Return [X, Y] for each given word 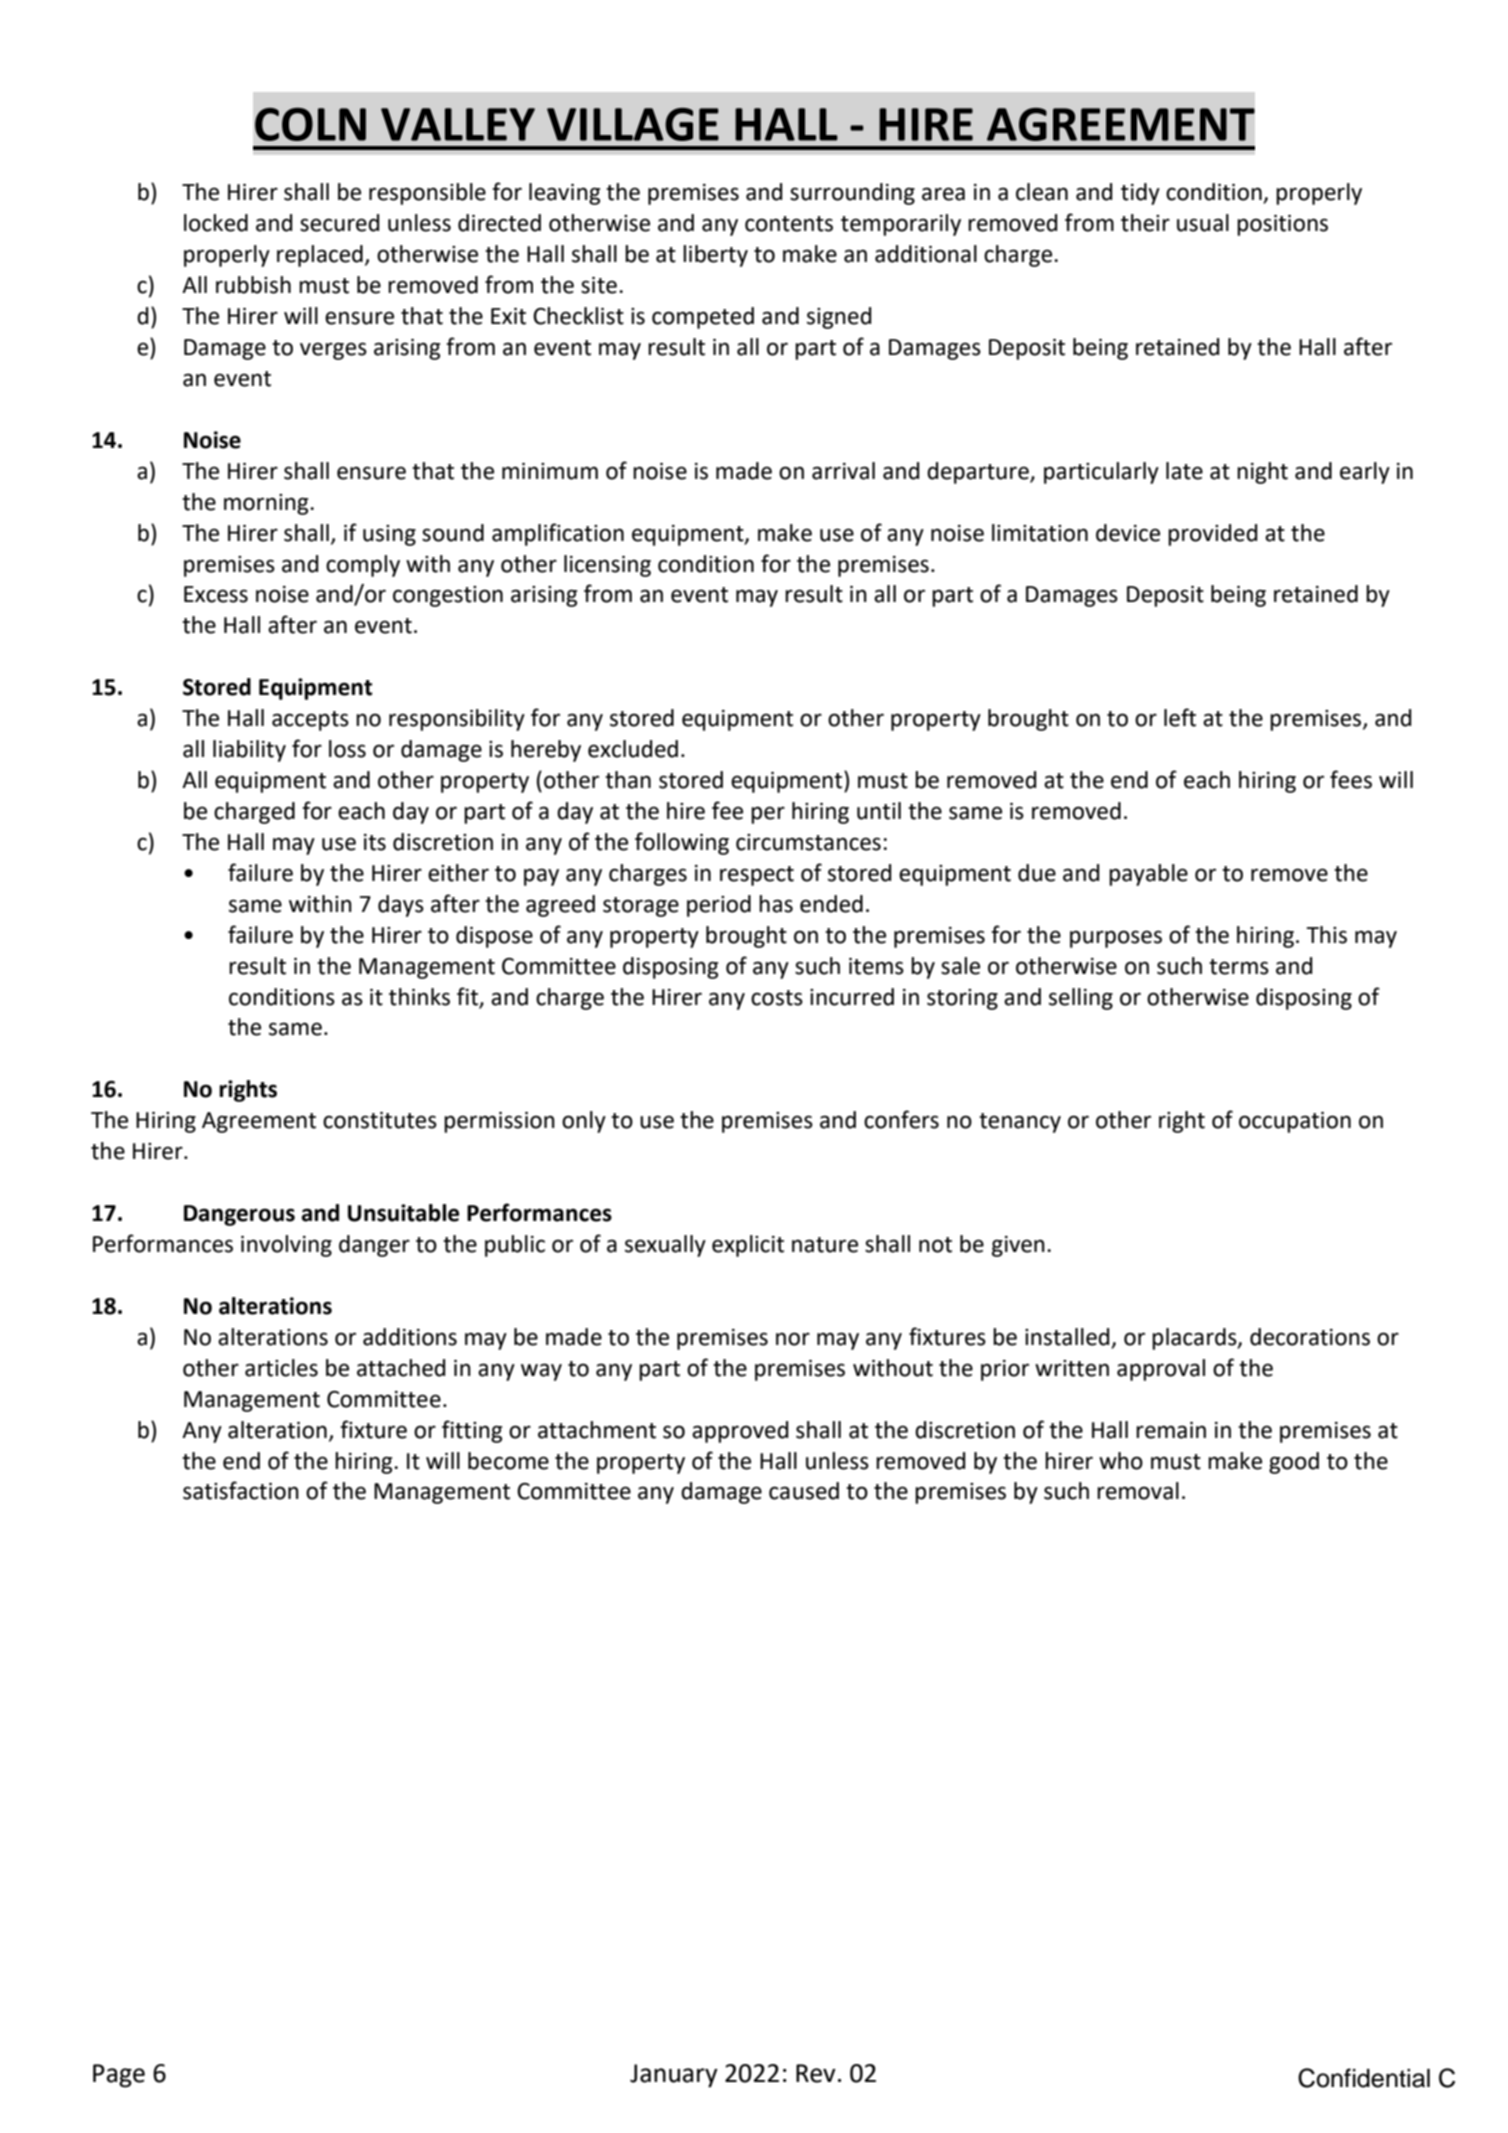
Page [119, 2076]
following [682, 843]
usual [1203, 223]
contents [789, 224]
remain [1171, 1430]
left [1180, 717]
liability [249, 751]
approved [740, 1432]
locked [216, 223]
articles [281, 1368]
